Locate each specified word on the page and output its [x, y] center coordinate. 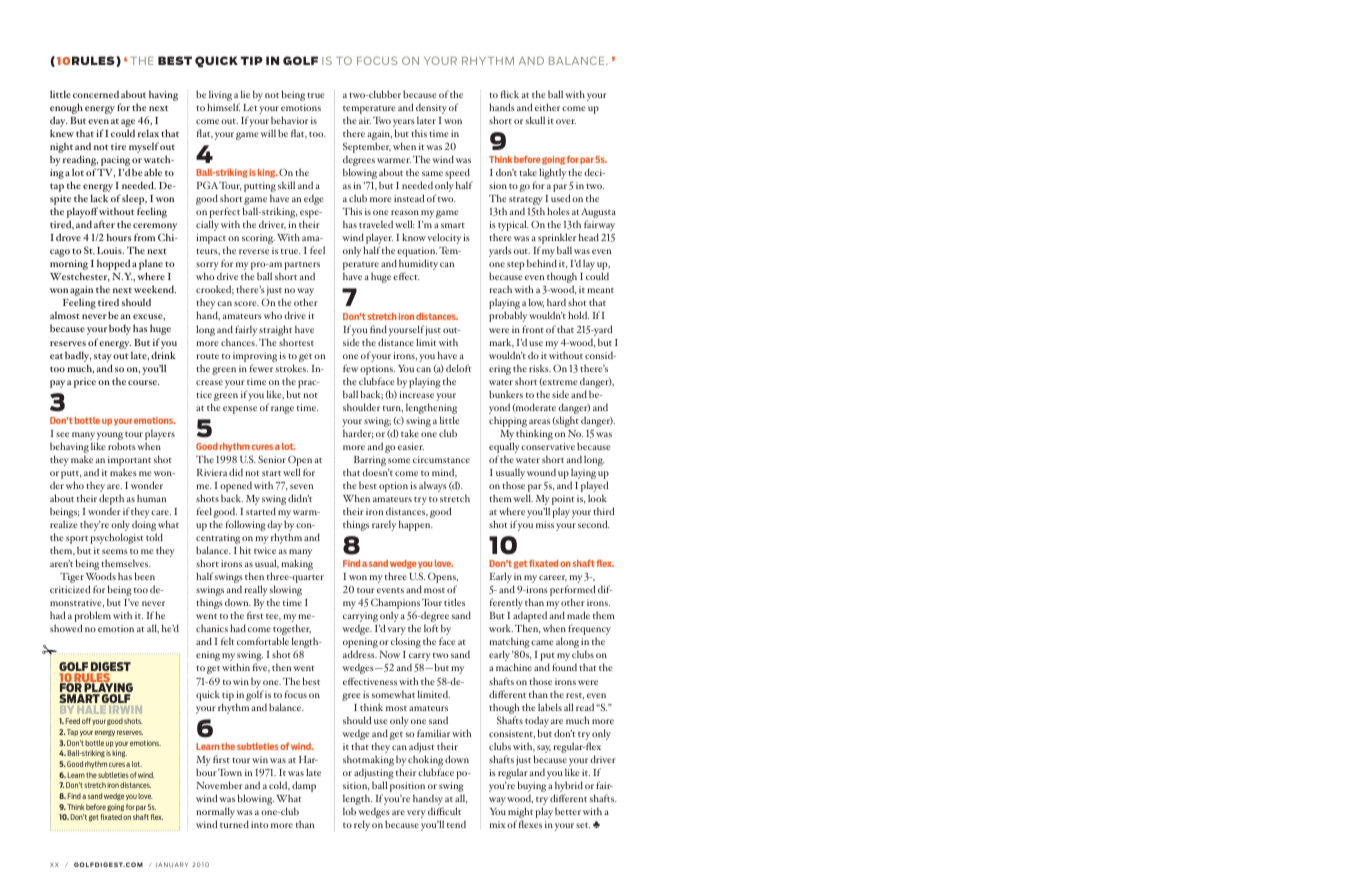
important [129, 462]
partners [302, 267]
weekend [155, 289]
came [542, 642]
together [292, 631]
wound [541, 472]
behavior [289, 120]
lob [349, 811]
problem [92, 618]
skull [535, 120]
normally [215, 814]
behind [542, 263]
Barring [370, 462]
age [128, 124]
